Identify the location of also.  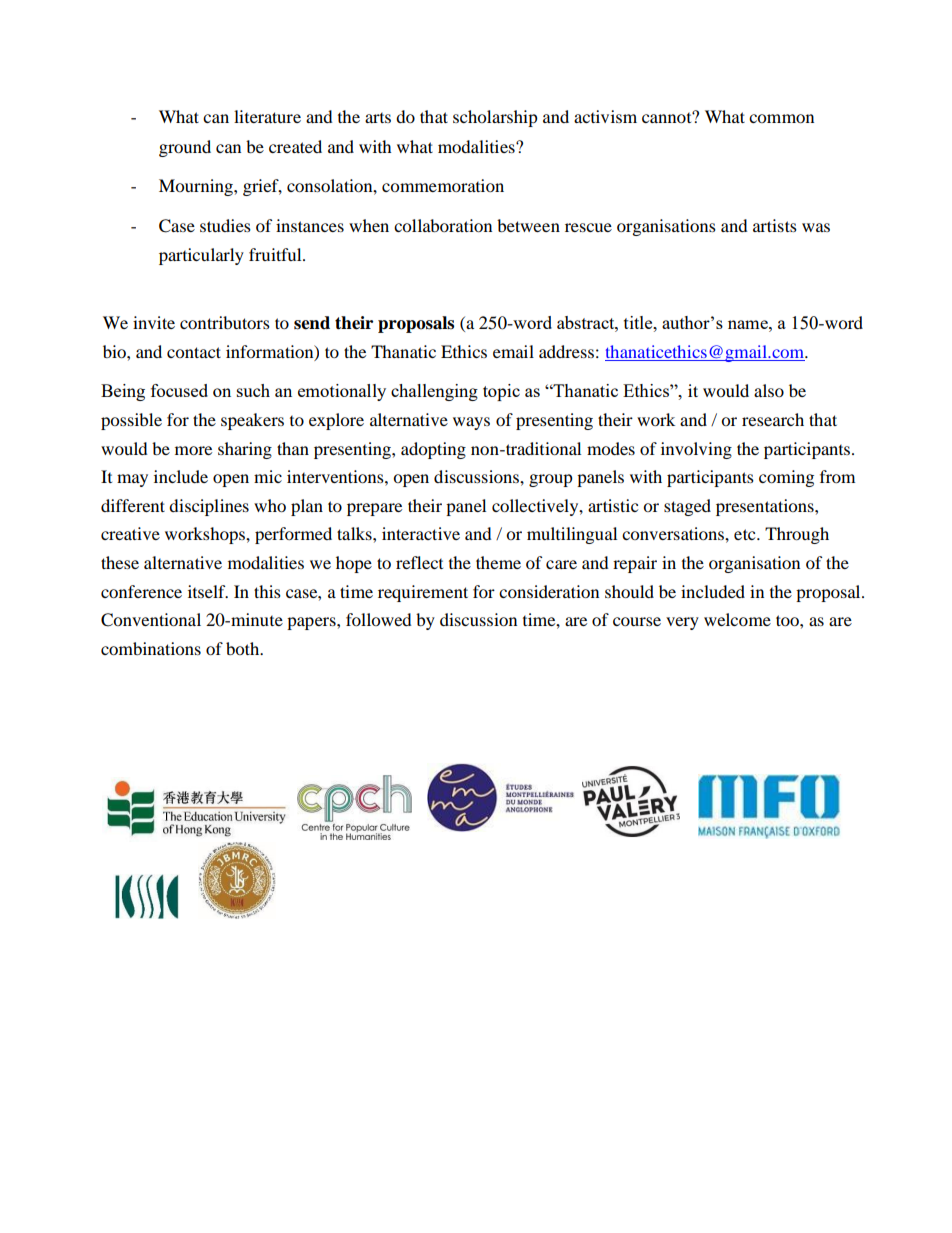
(769, 390).
